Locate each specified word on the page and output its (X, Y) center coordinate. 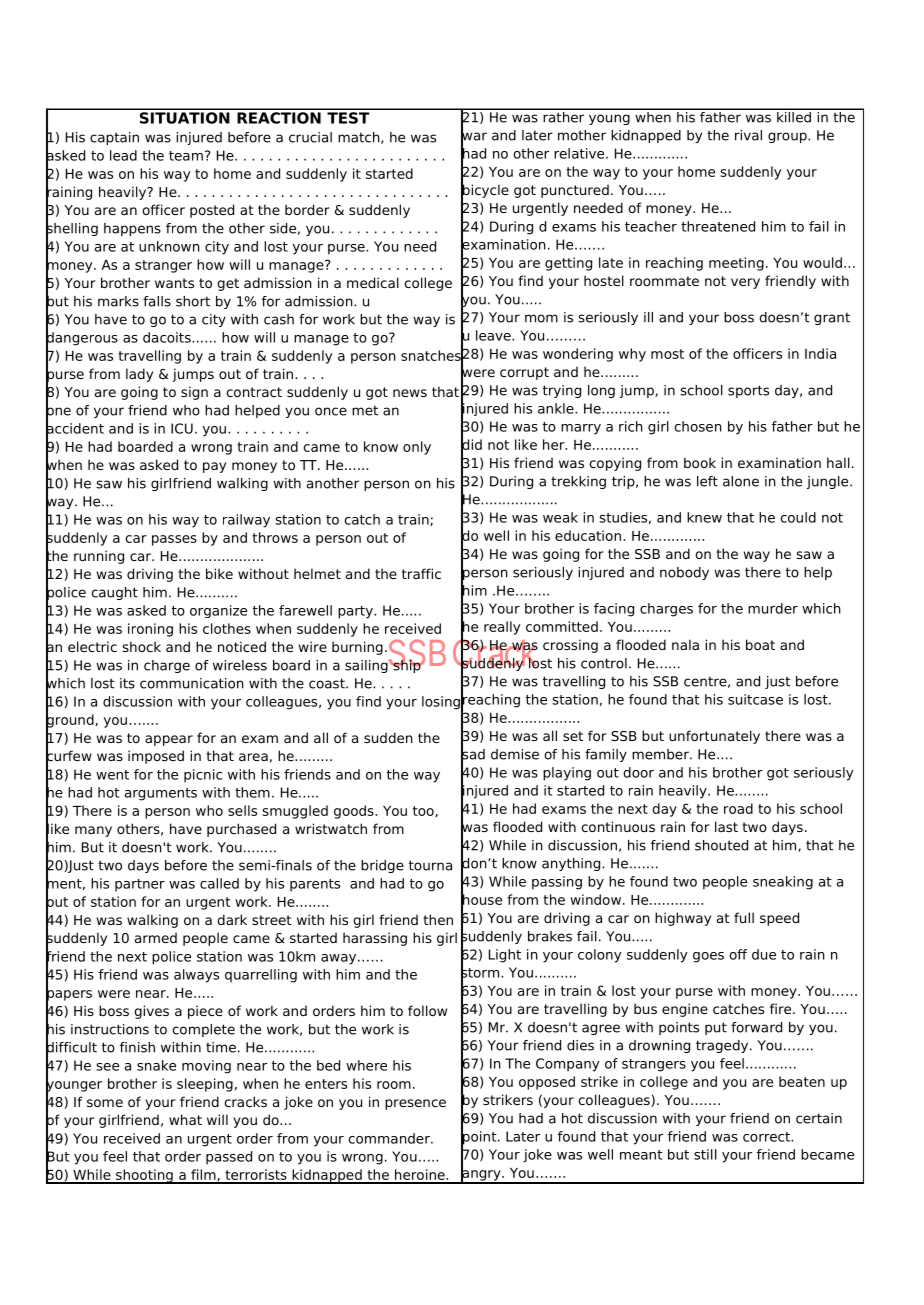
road (738, 808)
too (424, 811)
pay (214, 467)
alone (741, 481)
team (186, 156)
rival (748, 135)
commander (390, 1138)
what (185, 1119)
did (471, 444)
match (360, 138)
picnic (203, 776)
